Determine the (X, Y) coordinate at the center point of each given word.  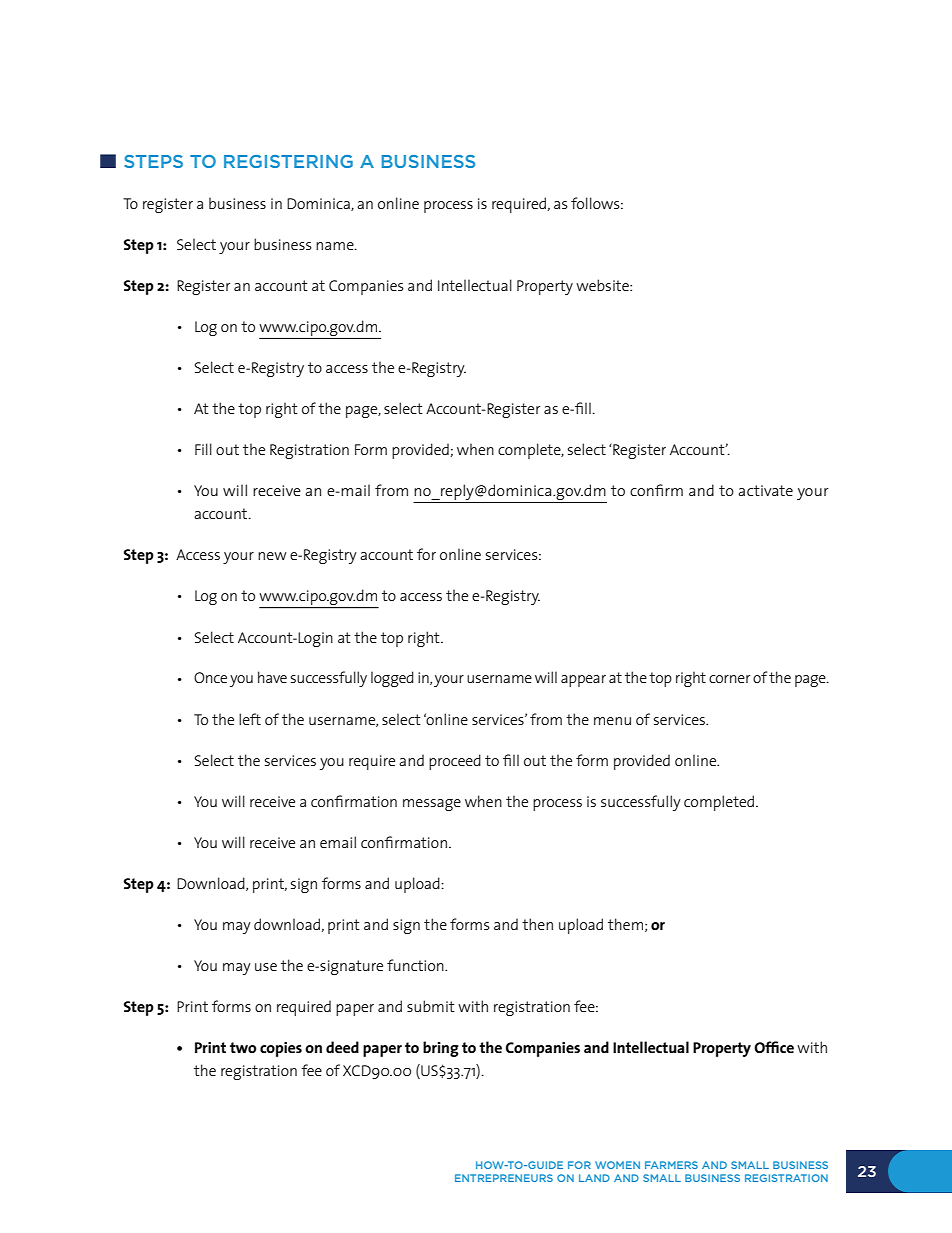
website (603, 285)
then (537, 924)
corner (729, 679)
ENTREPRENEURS (504, 1178)
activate (765, 490)
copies (281, 1049)
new (272, 556)
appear (583, 681)
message (432, 805)
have (272, 677)
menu (612, 721)
